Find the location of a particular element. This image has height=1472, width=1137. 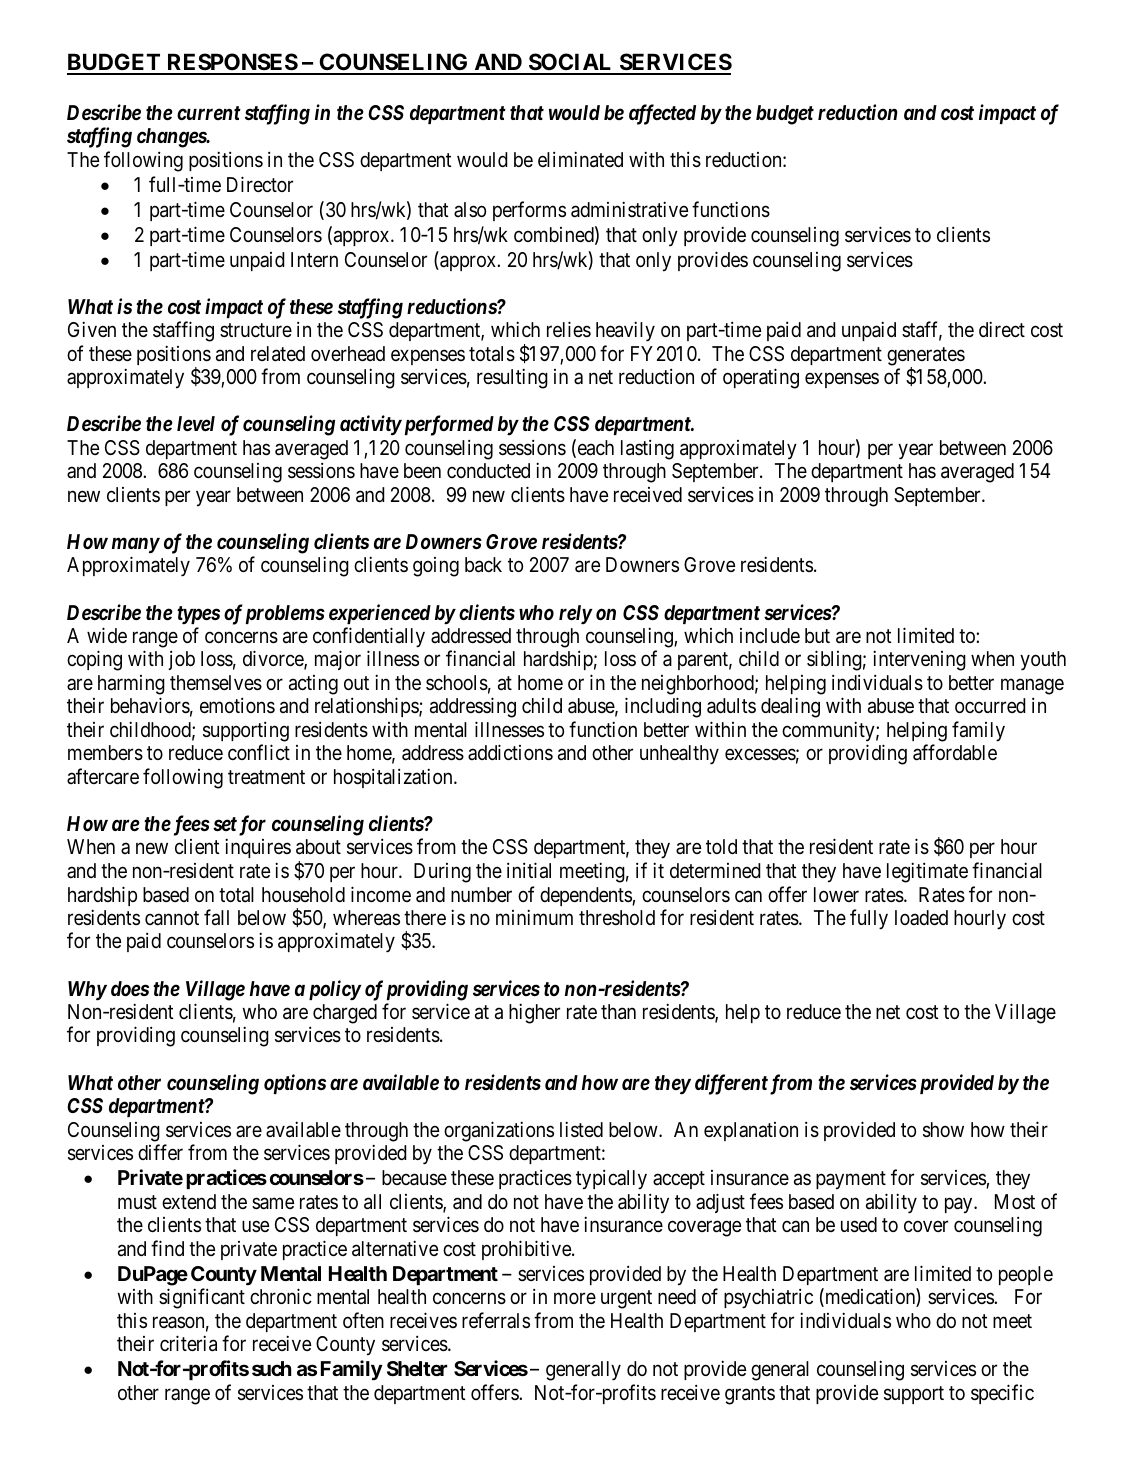

Why is located at coordinates (87, 991).
